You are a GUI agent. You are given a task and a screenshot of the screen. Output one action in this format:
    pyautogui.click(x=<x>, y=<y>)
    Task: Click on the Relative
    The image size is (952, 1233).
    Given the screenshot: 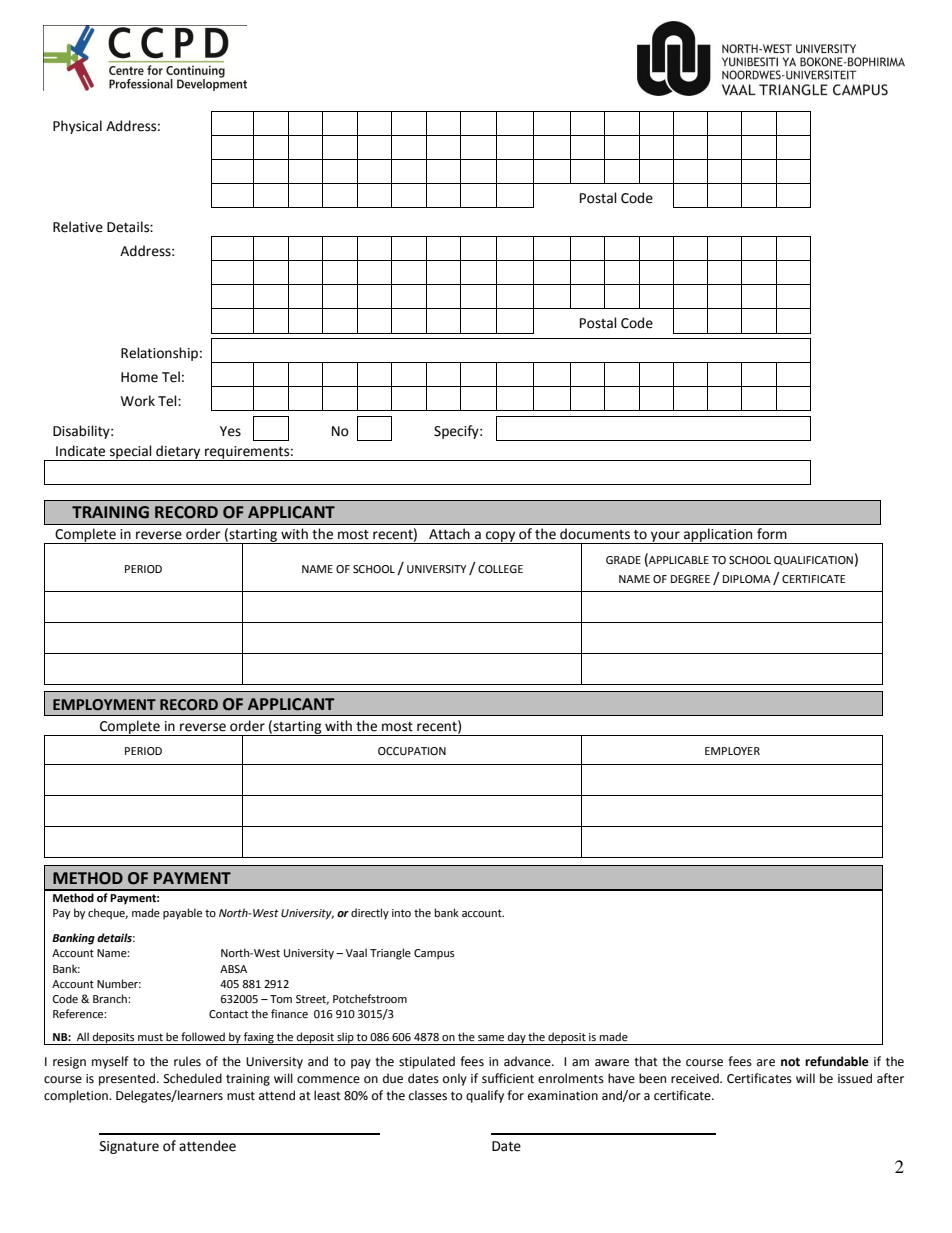 What is the action you would take?
    pyautogui.click(x=78, y=227)
